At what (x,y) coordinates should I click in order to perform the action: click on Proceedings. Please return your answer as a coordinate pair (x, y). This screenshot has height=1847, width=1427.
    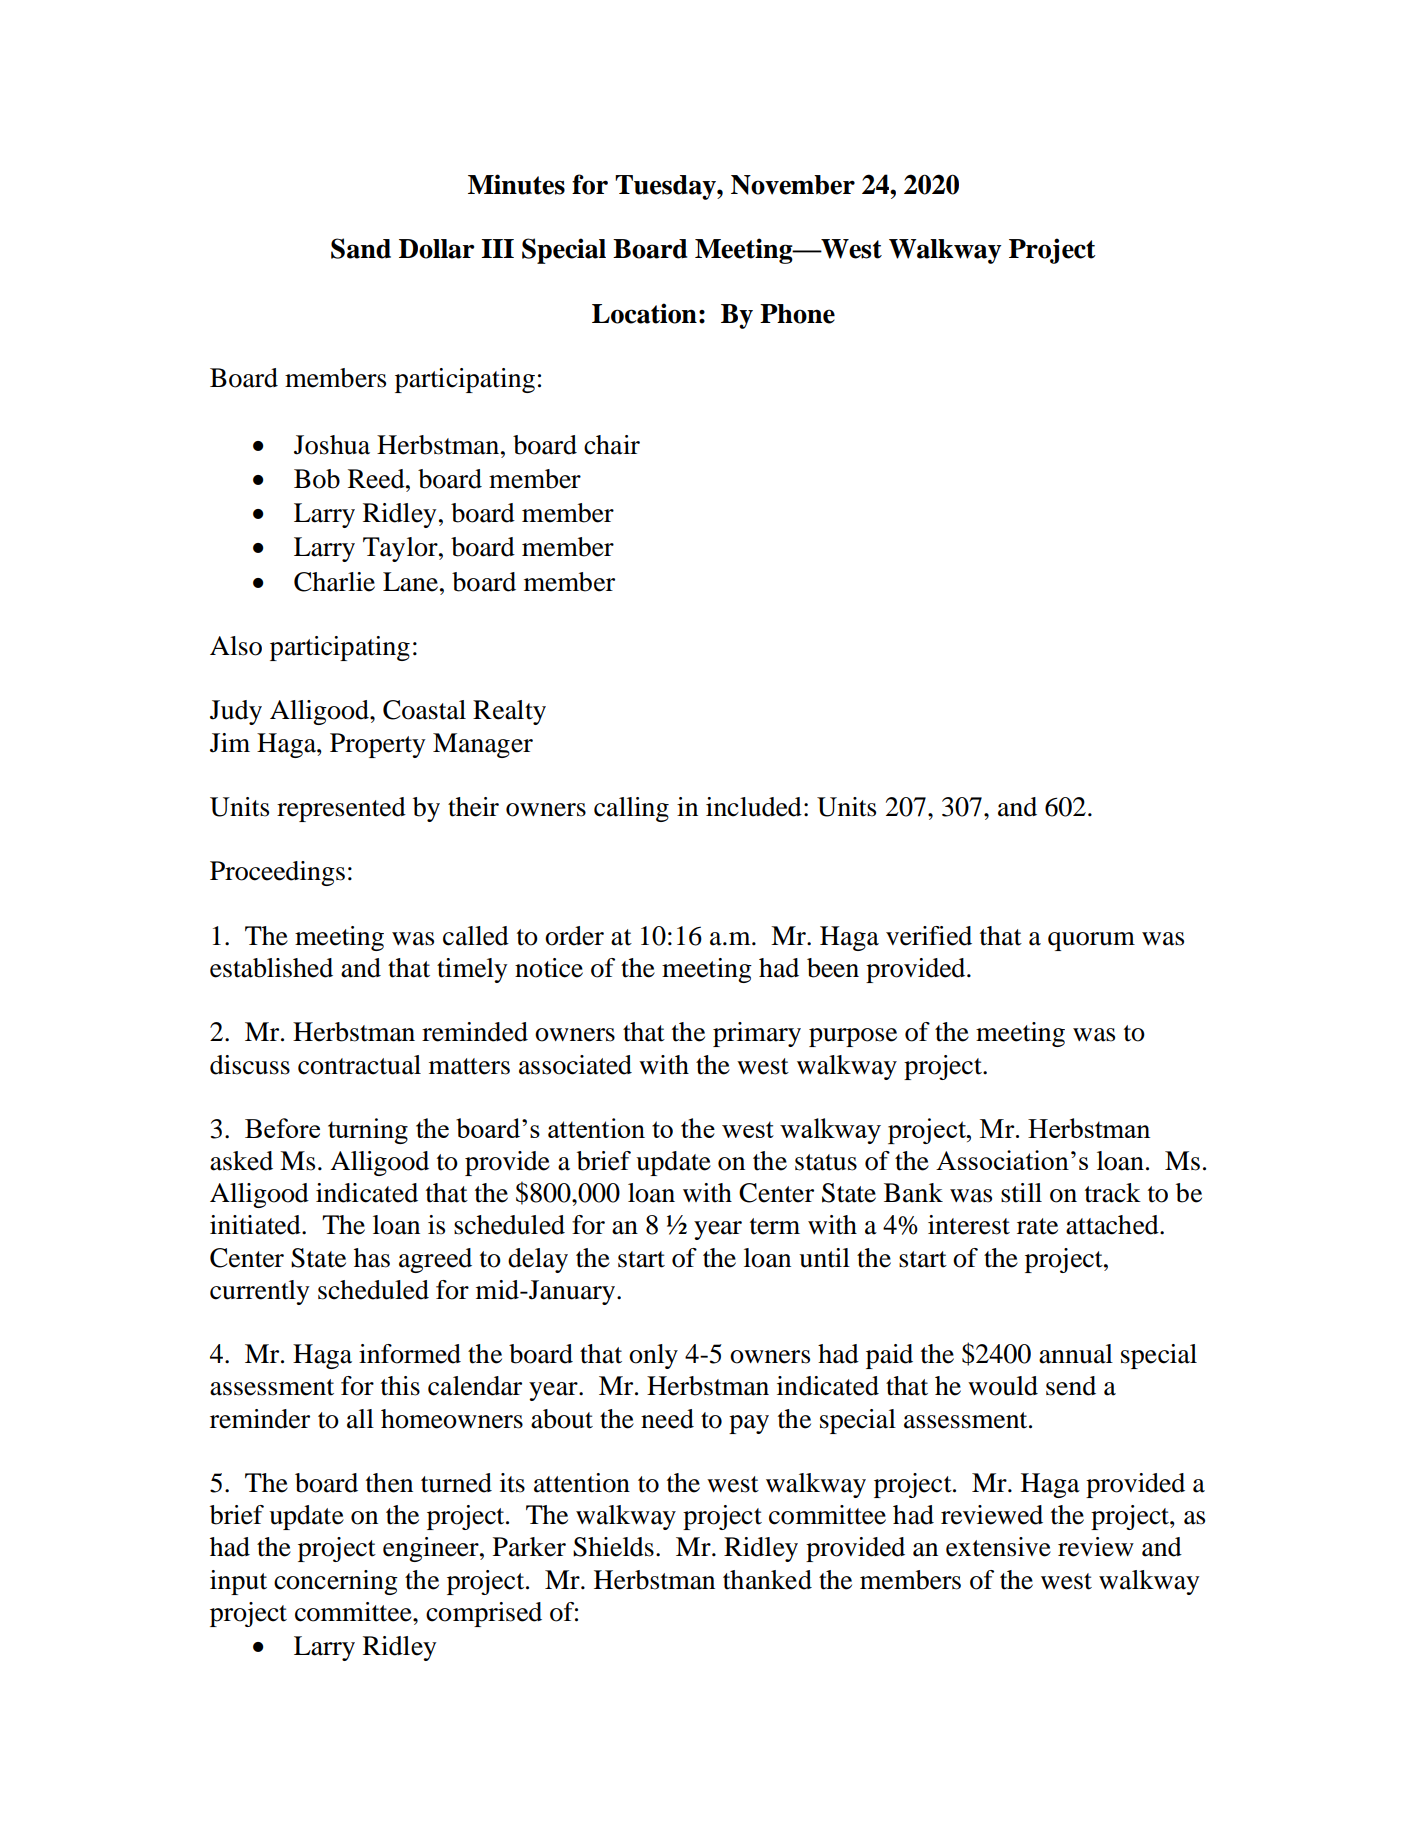
    Looking at the image, I should click on (277, 873).
